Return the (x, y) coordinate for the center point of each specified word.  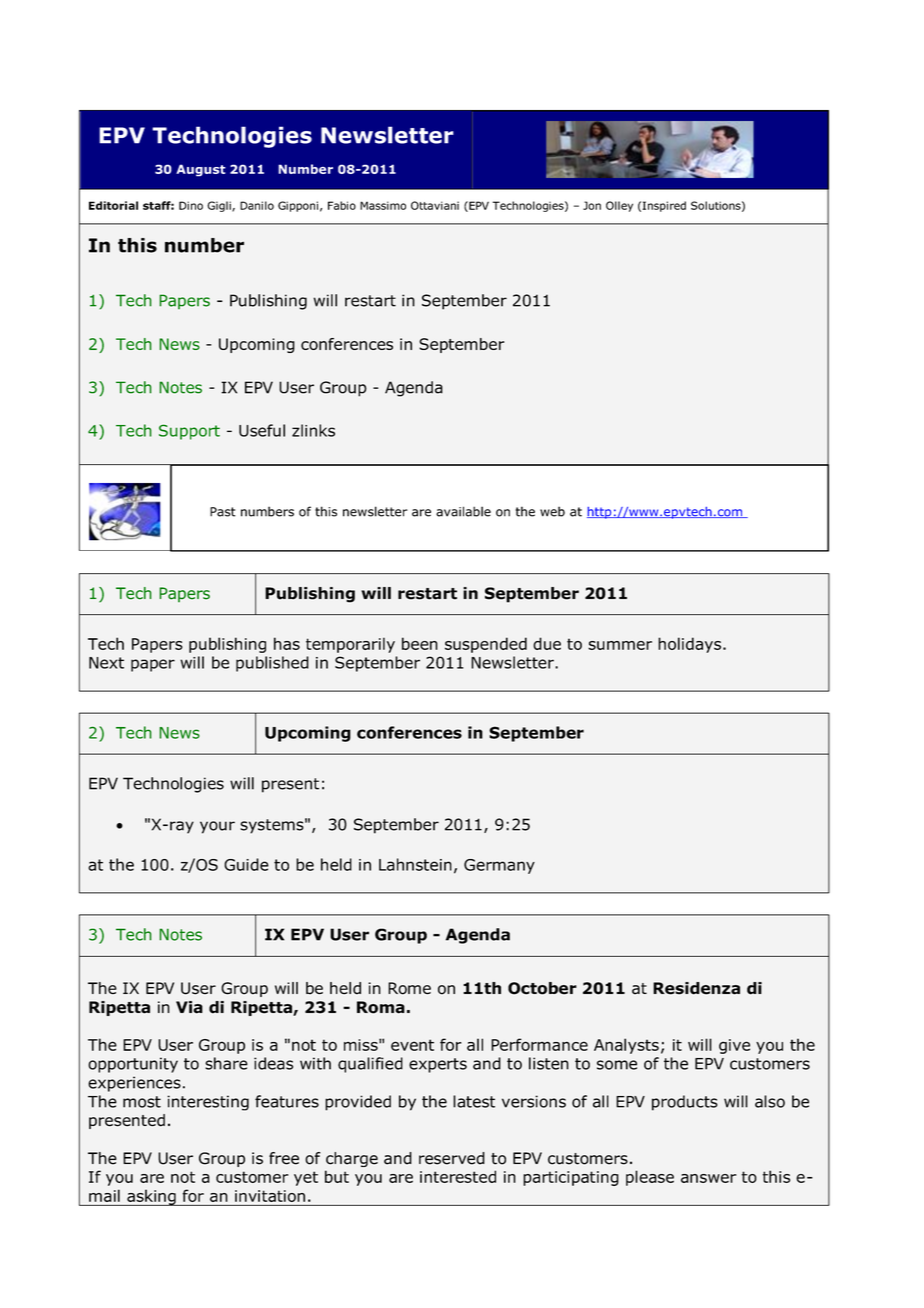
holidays (689, 645)
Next (106, 663)
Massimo (383, 205)
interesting (208, 1103)
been (420, 643)
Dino (191, 205)
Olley (619, 206)
